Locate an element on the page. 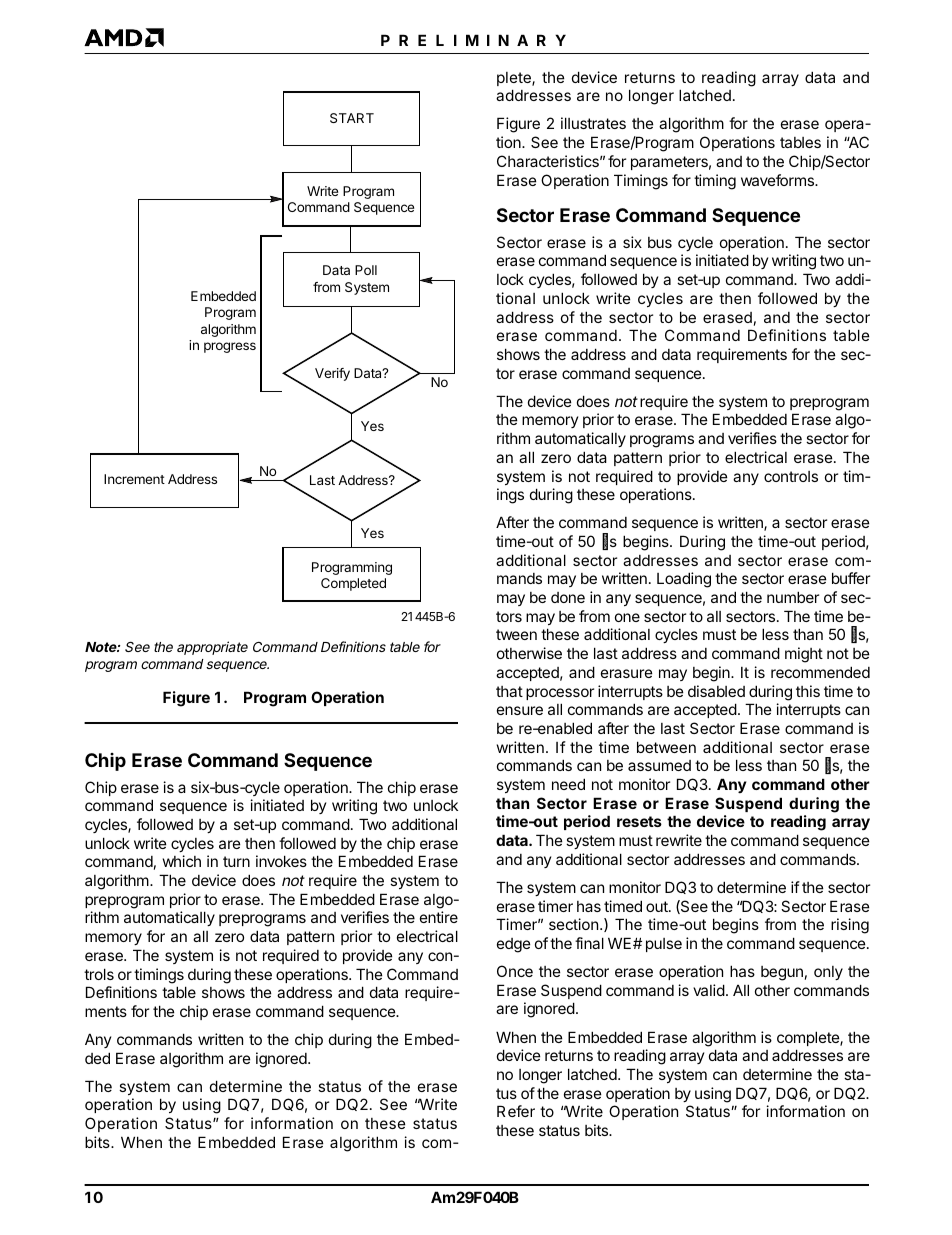  need is located at coordinates (568, 784).
